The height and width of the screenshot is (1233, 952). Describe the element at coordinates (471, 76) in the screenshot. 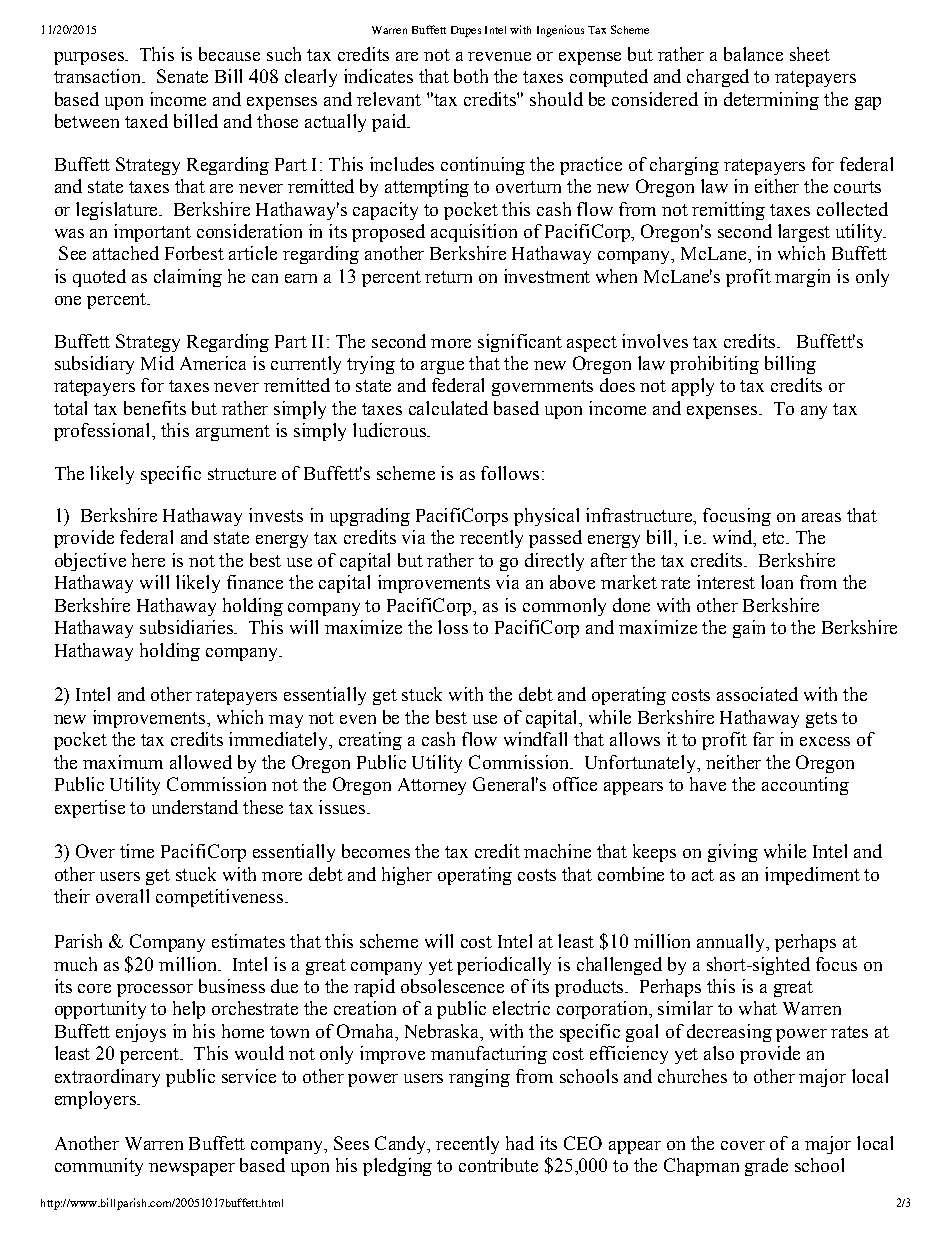

I see `both` at that location.
